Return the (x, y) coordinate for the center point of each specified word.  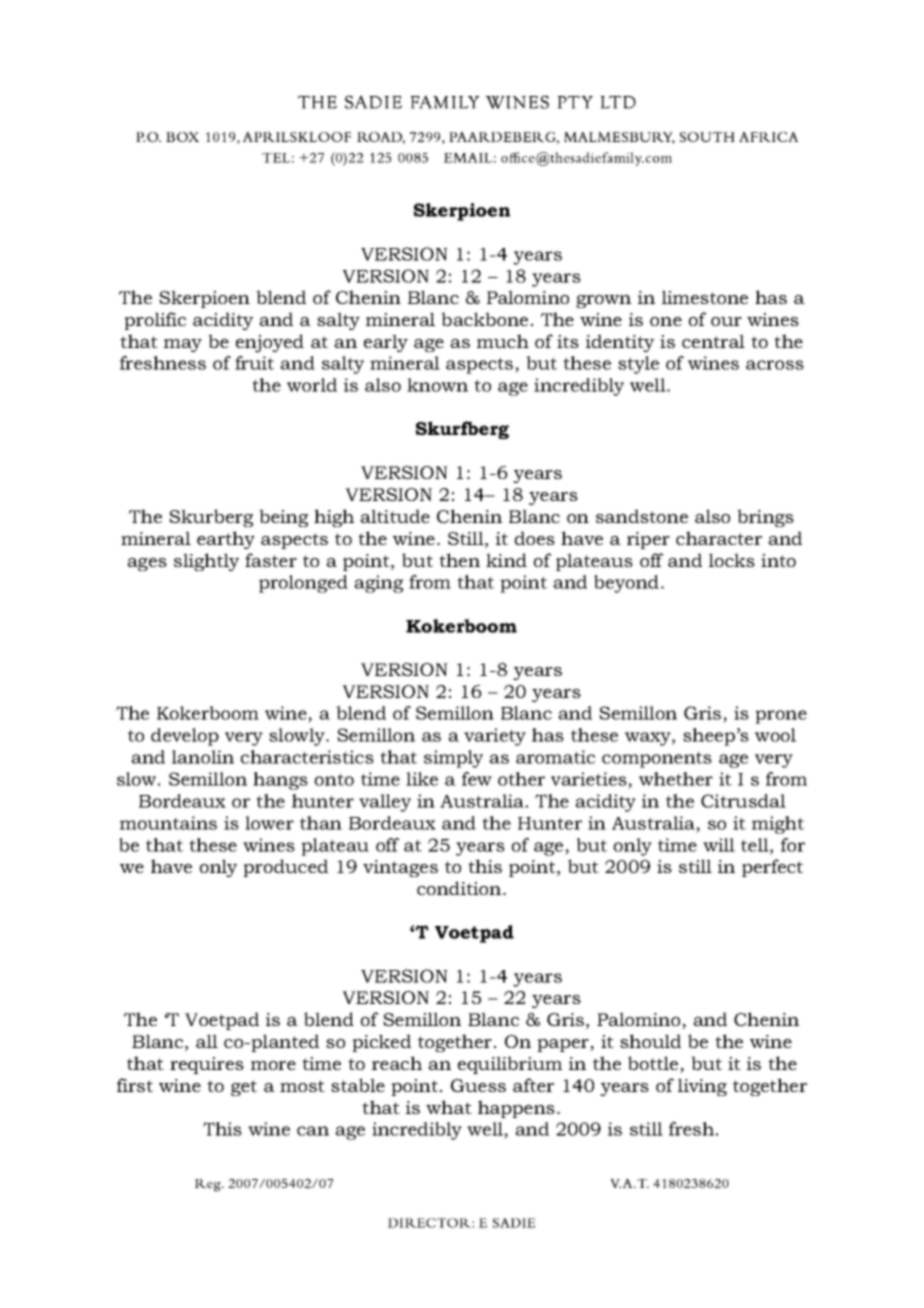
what (449, 1107)
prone (781, 717)
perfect (772, 868)
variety (495, 737)
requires (207, 1065)
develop (185, 737)
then (459, 560)
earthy (226, 540)
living (702, 1087)
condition (460, 888)
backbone (484, 319)
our (726, 321)
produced (285, 868)
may (183, 345)
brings (765, 518)
